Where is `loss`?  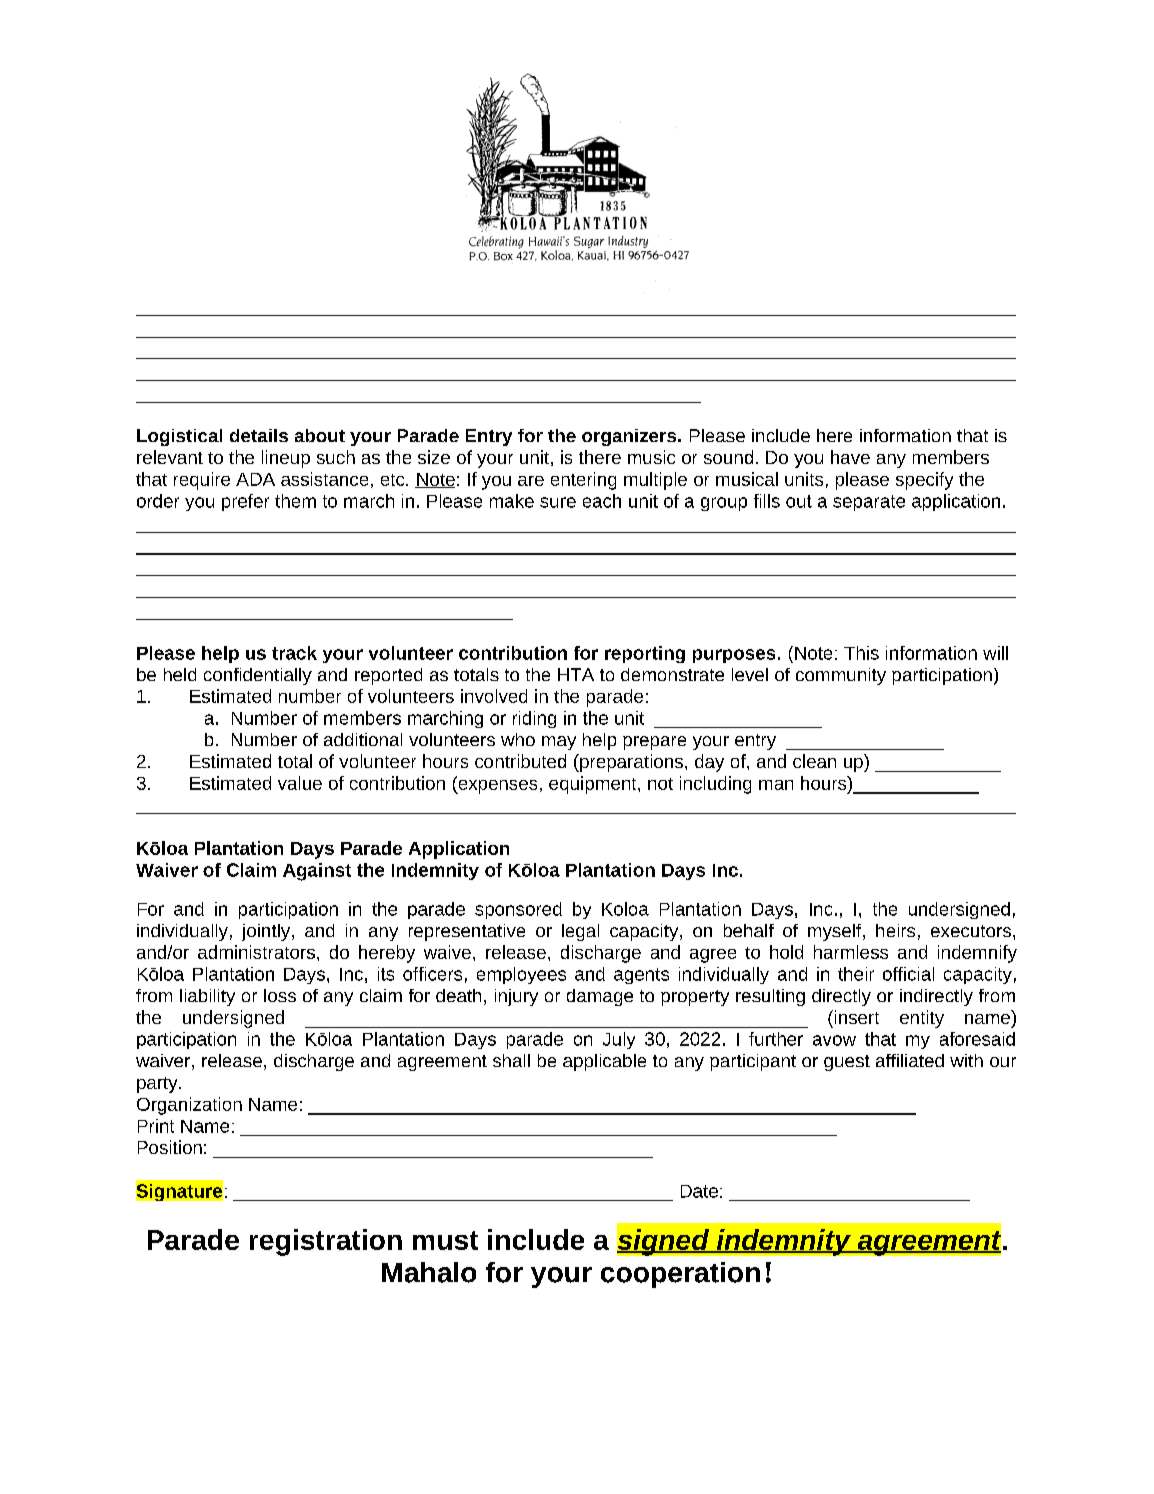
loss is located at coordinates (280, 995).
